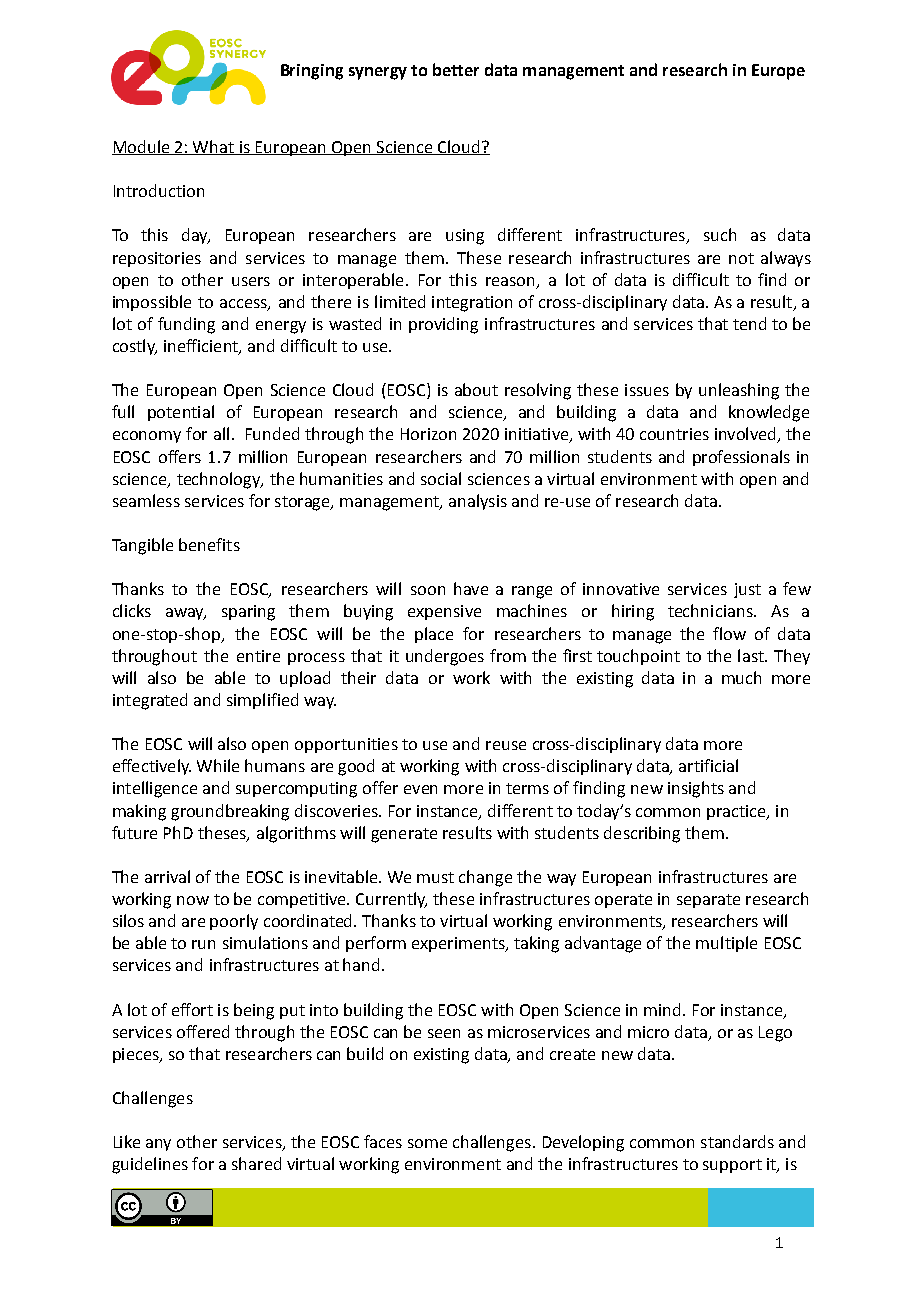 Image resolution: width=924 pixels, height=1307 pixels. I want to click on such, so click(720, 234).
